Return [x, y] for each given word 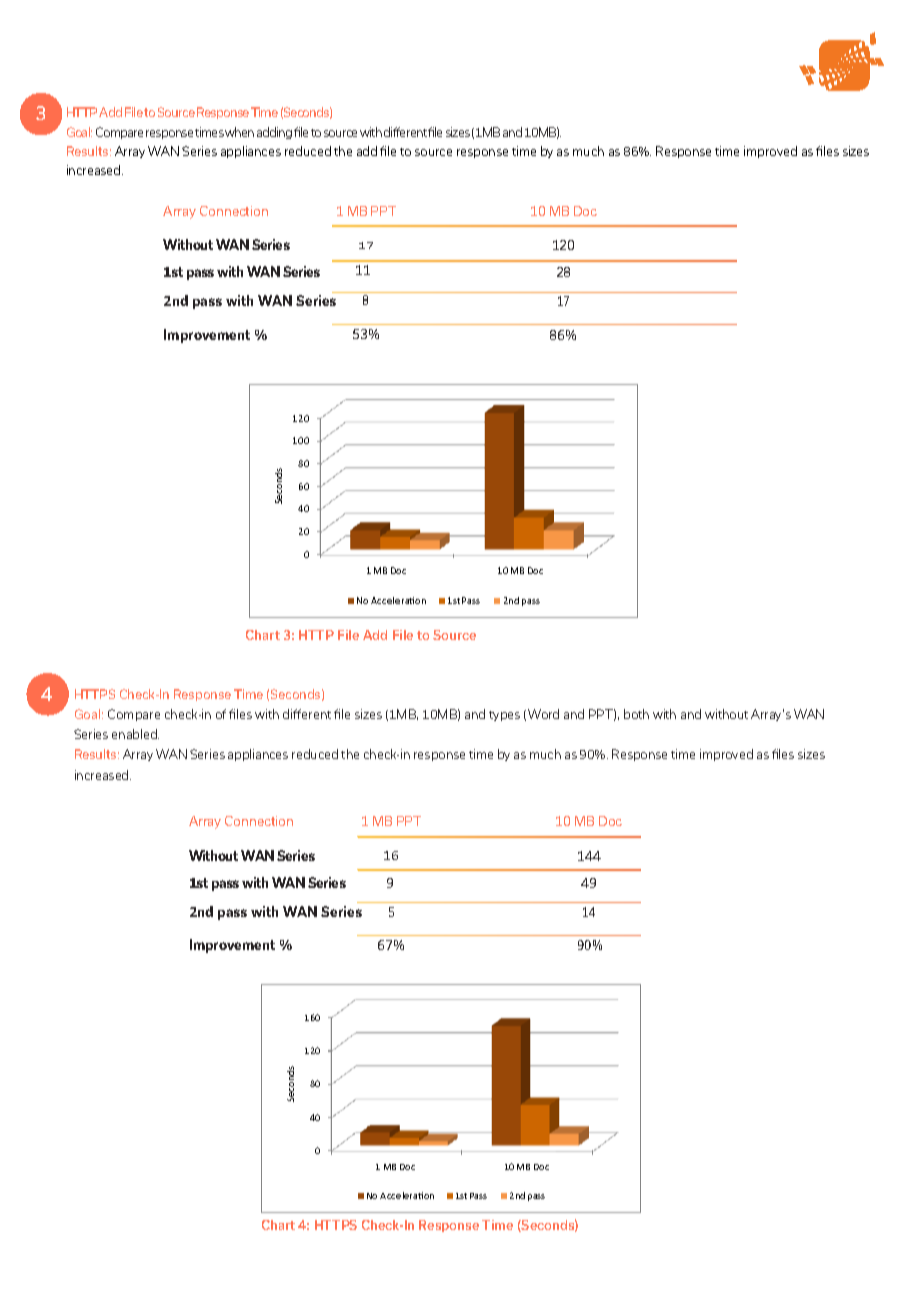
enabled [135, 734]
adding [274, 133]
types [504, 716]
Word [543, 714]
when [239, 132]
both [636, 714]
